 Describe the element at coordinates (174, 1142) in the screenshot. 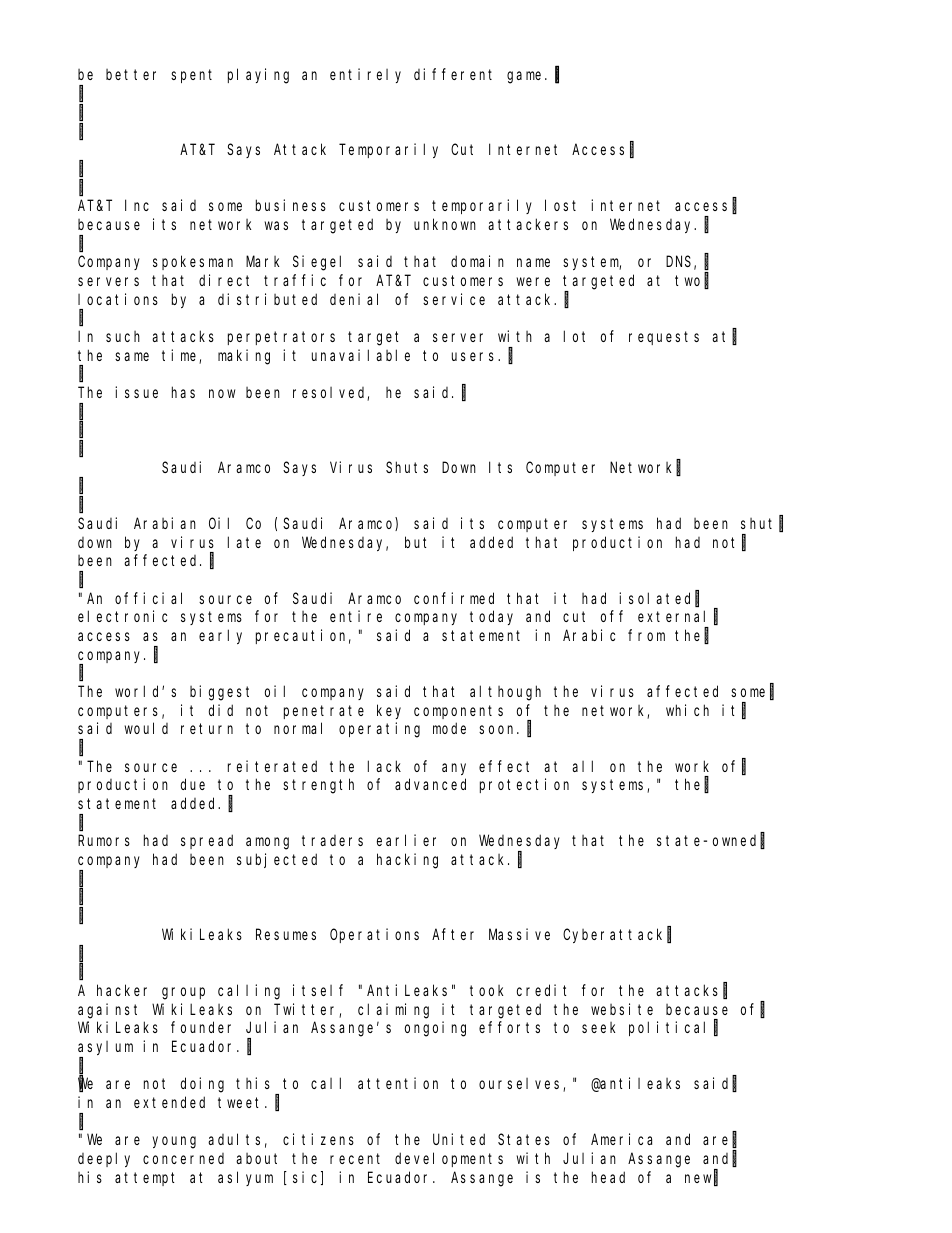

I see `young` at that location.
